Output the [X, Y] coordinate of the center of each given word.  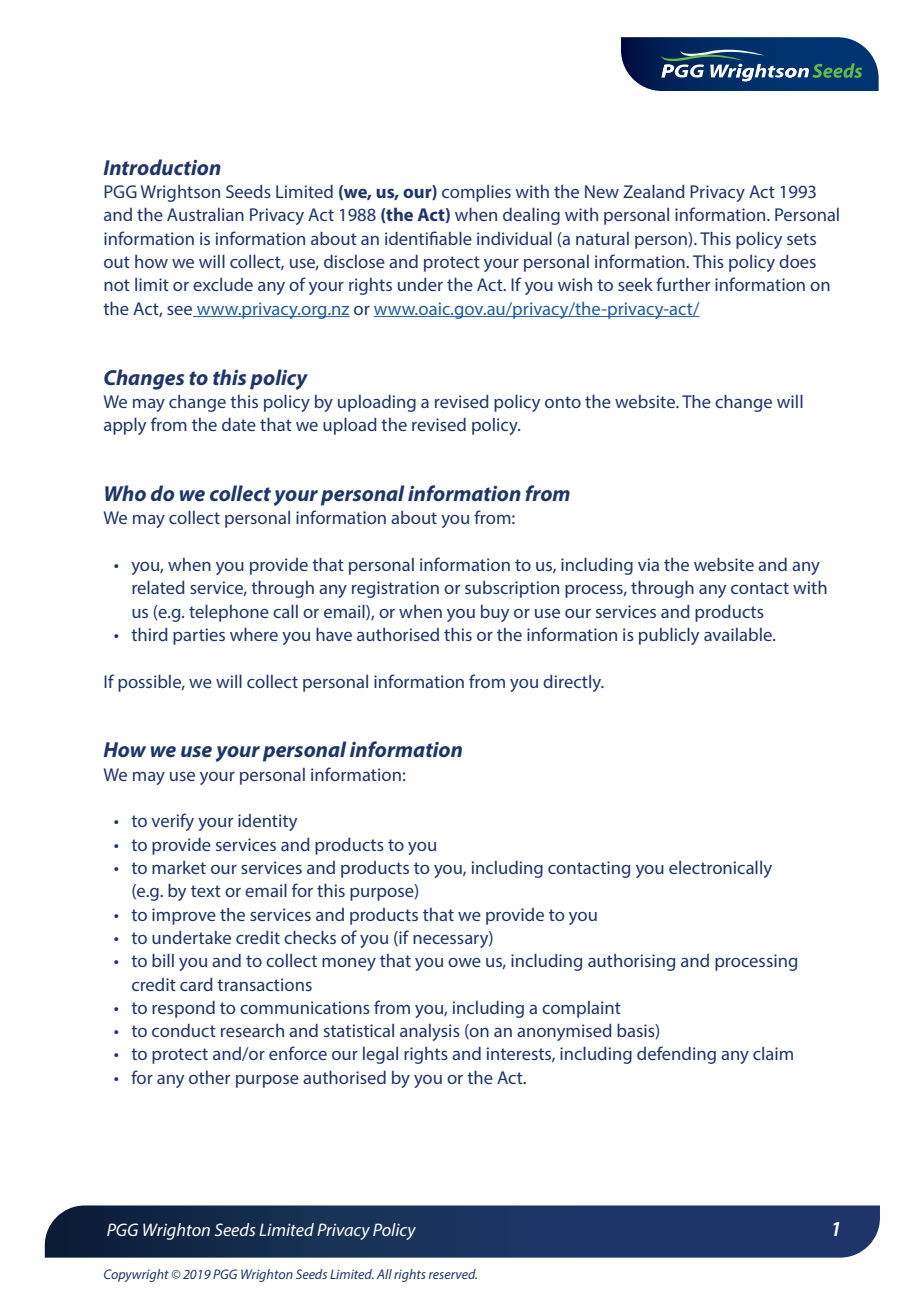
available [739, 634]
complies [476, 193]
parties [199, 636]
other [209, 1077]
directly [573, 683]
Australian [205, 214]
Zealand [654, 191]
